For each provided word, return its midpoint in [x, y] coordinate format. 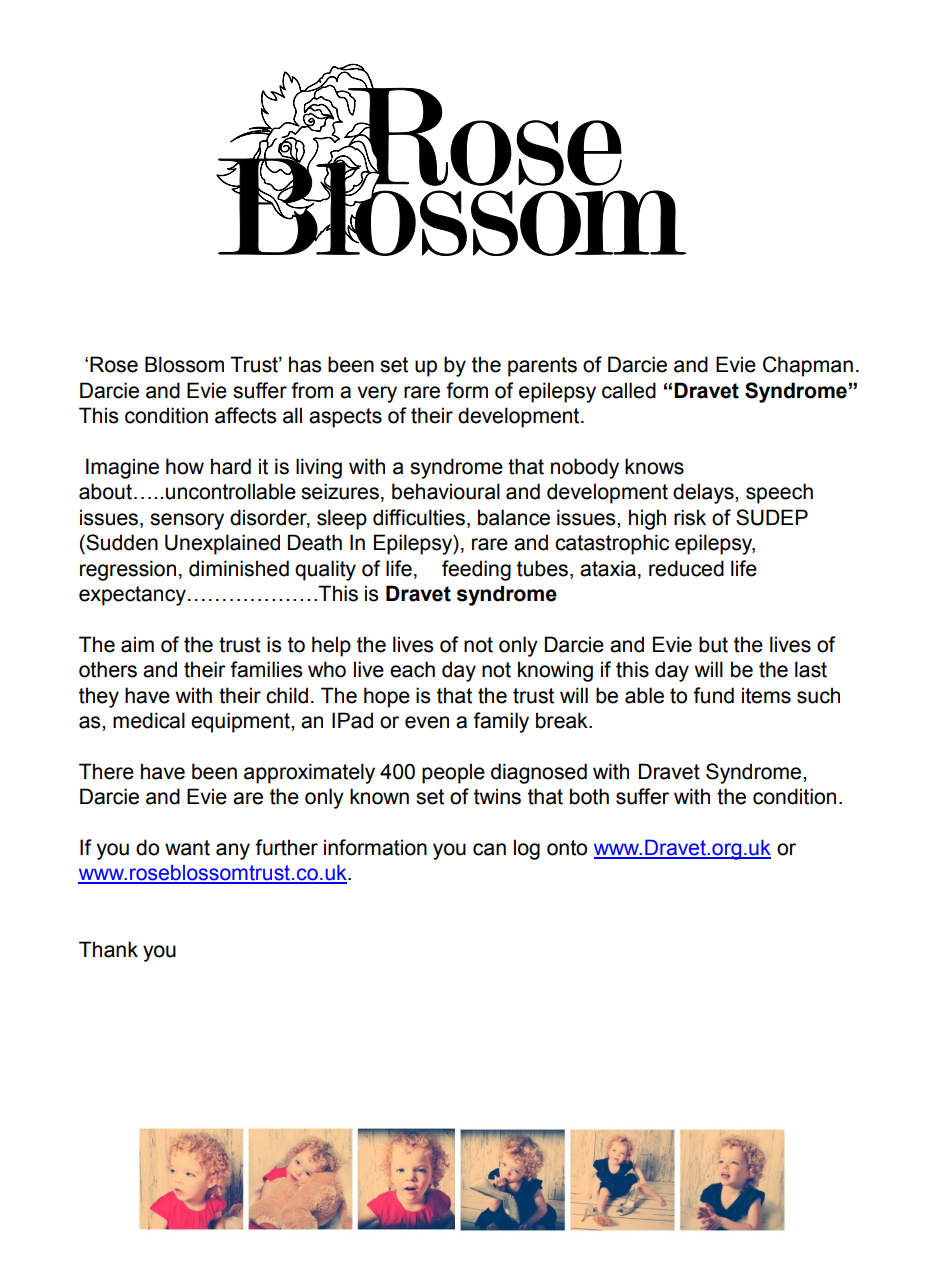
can [489, 849]
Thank [108, 949]
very [377, 394]
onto [567, 848]
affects [246, 415]
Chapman [808, 366]
